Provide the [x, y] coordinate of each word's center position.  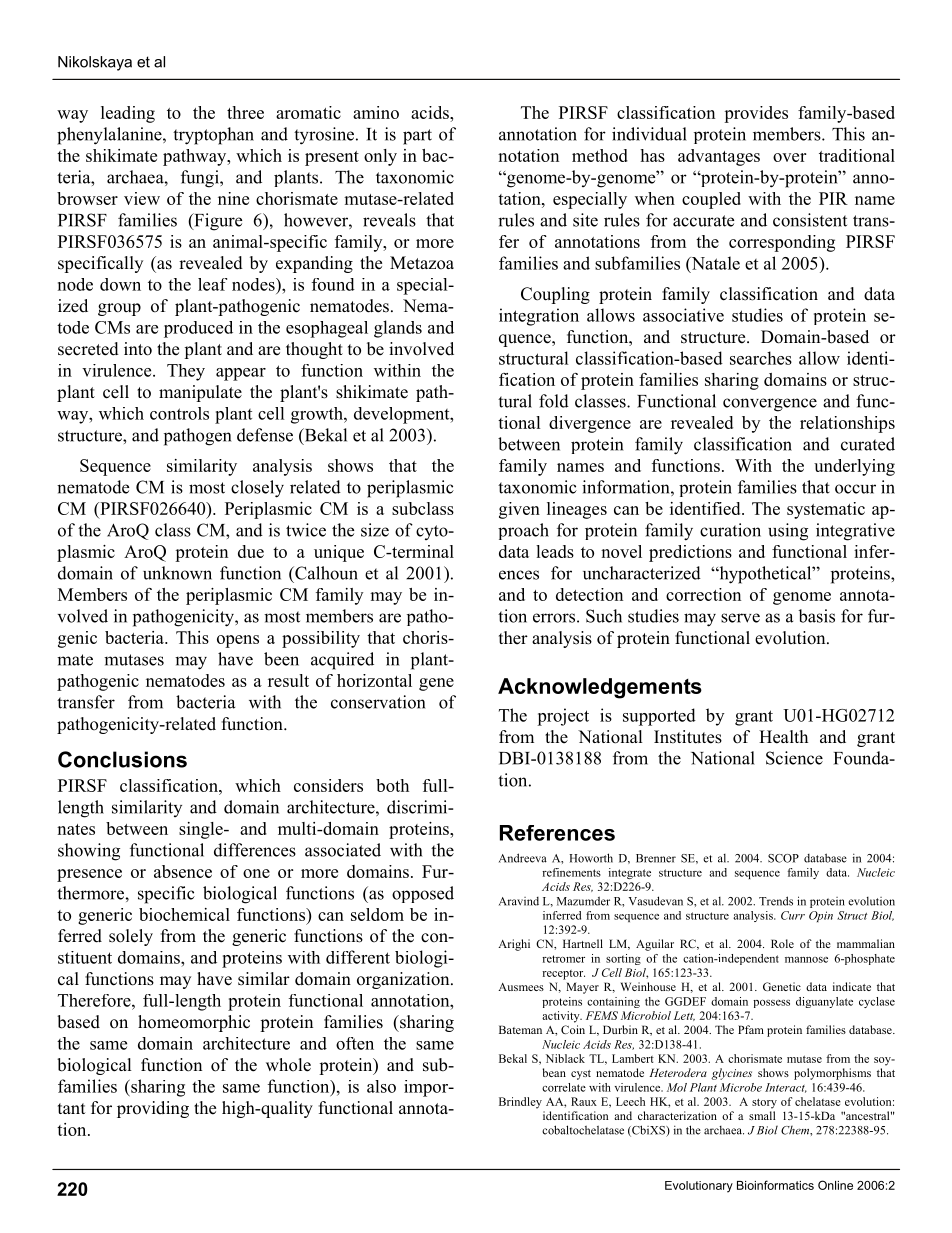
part [417, 137]
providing [153, 1109]
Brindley [520, 1103]
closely [257, 489]
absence [183, 871]
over [789, 157]
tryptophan [213, 136]
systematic [826, 510]
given [519, 510]
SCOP [783, 858]
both [392, 785]
